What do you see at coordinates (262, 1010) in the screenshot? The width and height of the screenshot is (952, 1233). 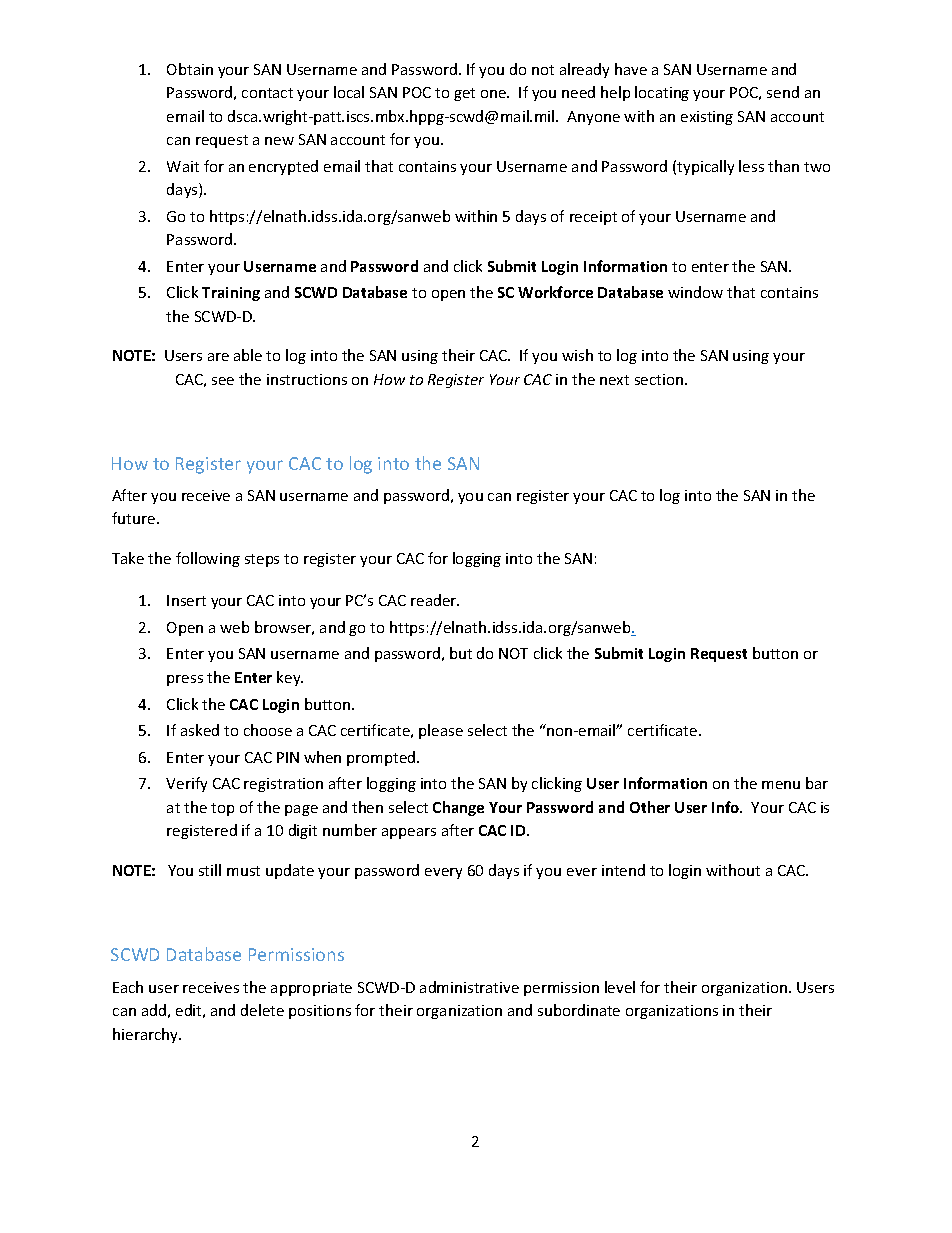 I see `delete` at bounding box center [262, 1010].
